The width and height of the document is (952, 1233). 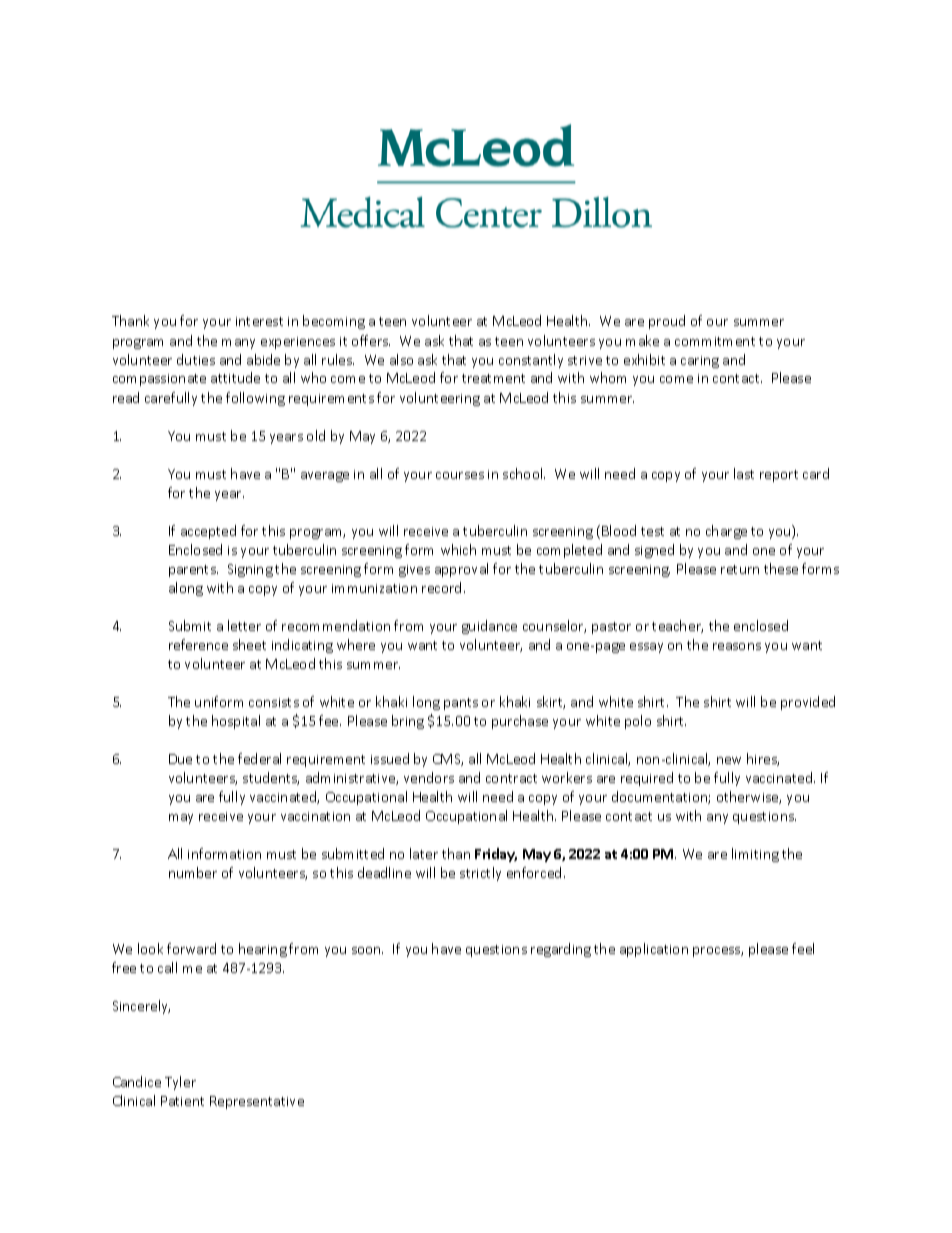 What do you see at coordinates (715, 341) in the document?
I see `commitment` at bounding box center [715, 341].
